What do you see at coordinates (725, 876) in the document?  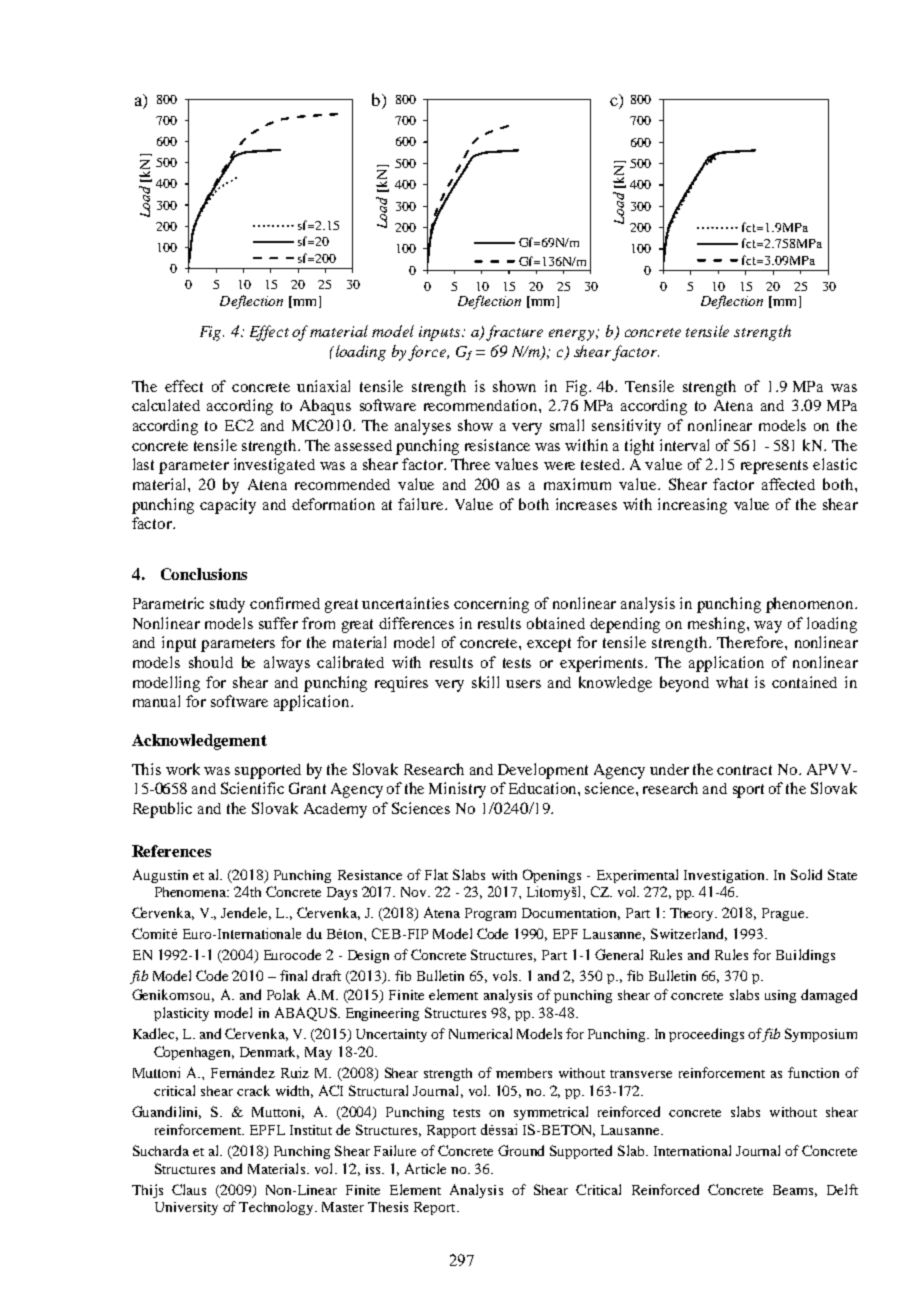 I see `Investigation` at bounding box center [725, 876].
